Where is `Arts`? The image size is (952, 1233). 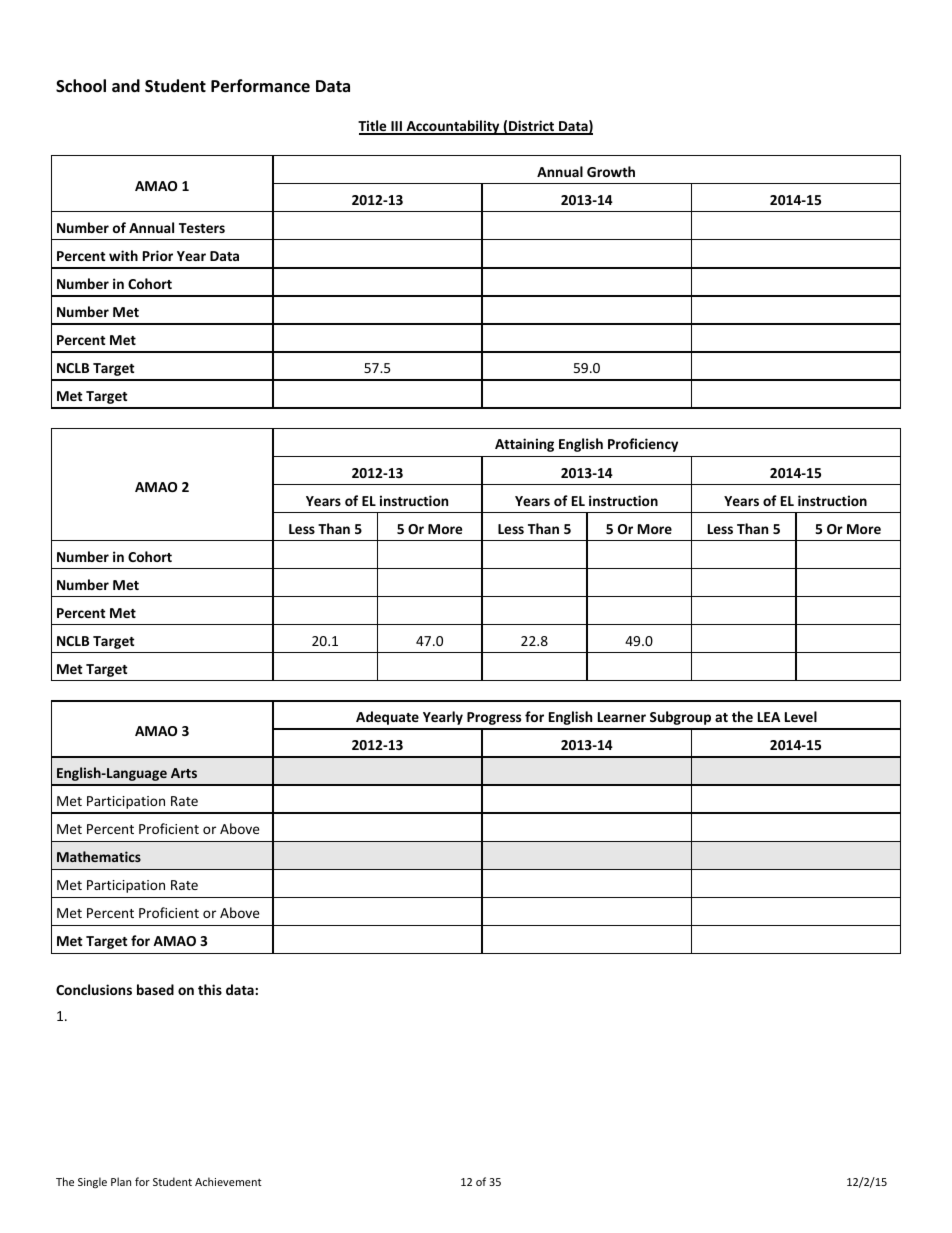 Arts is located at coordinates (184, 773).
